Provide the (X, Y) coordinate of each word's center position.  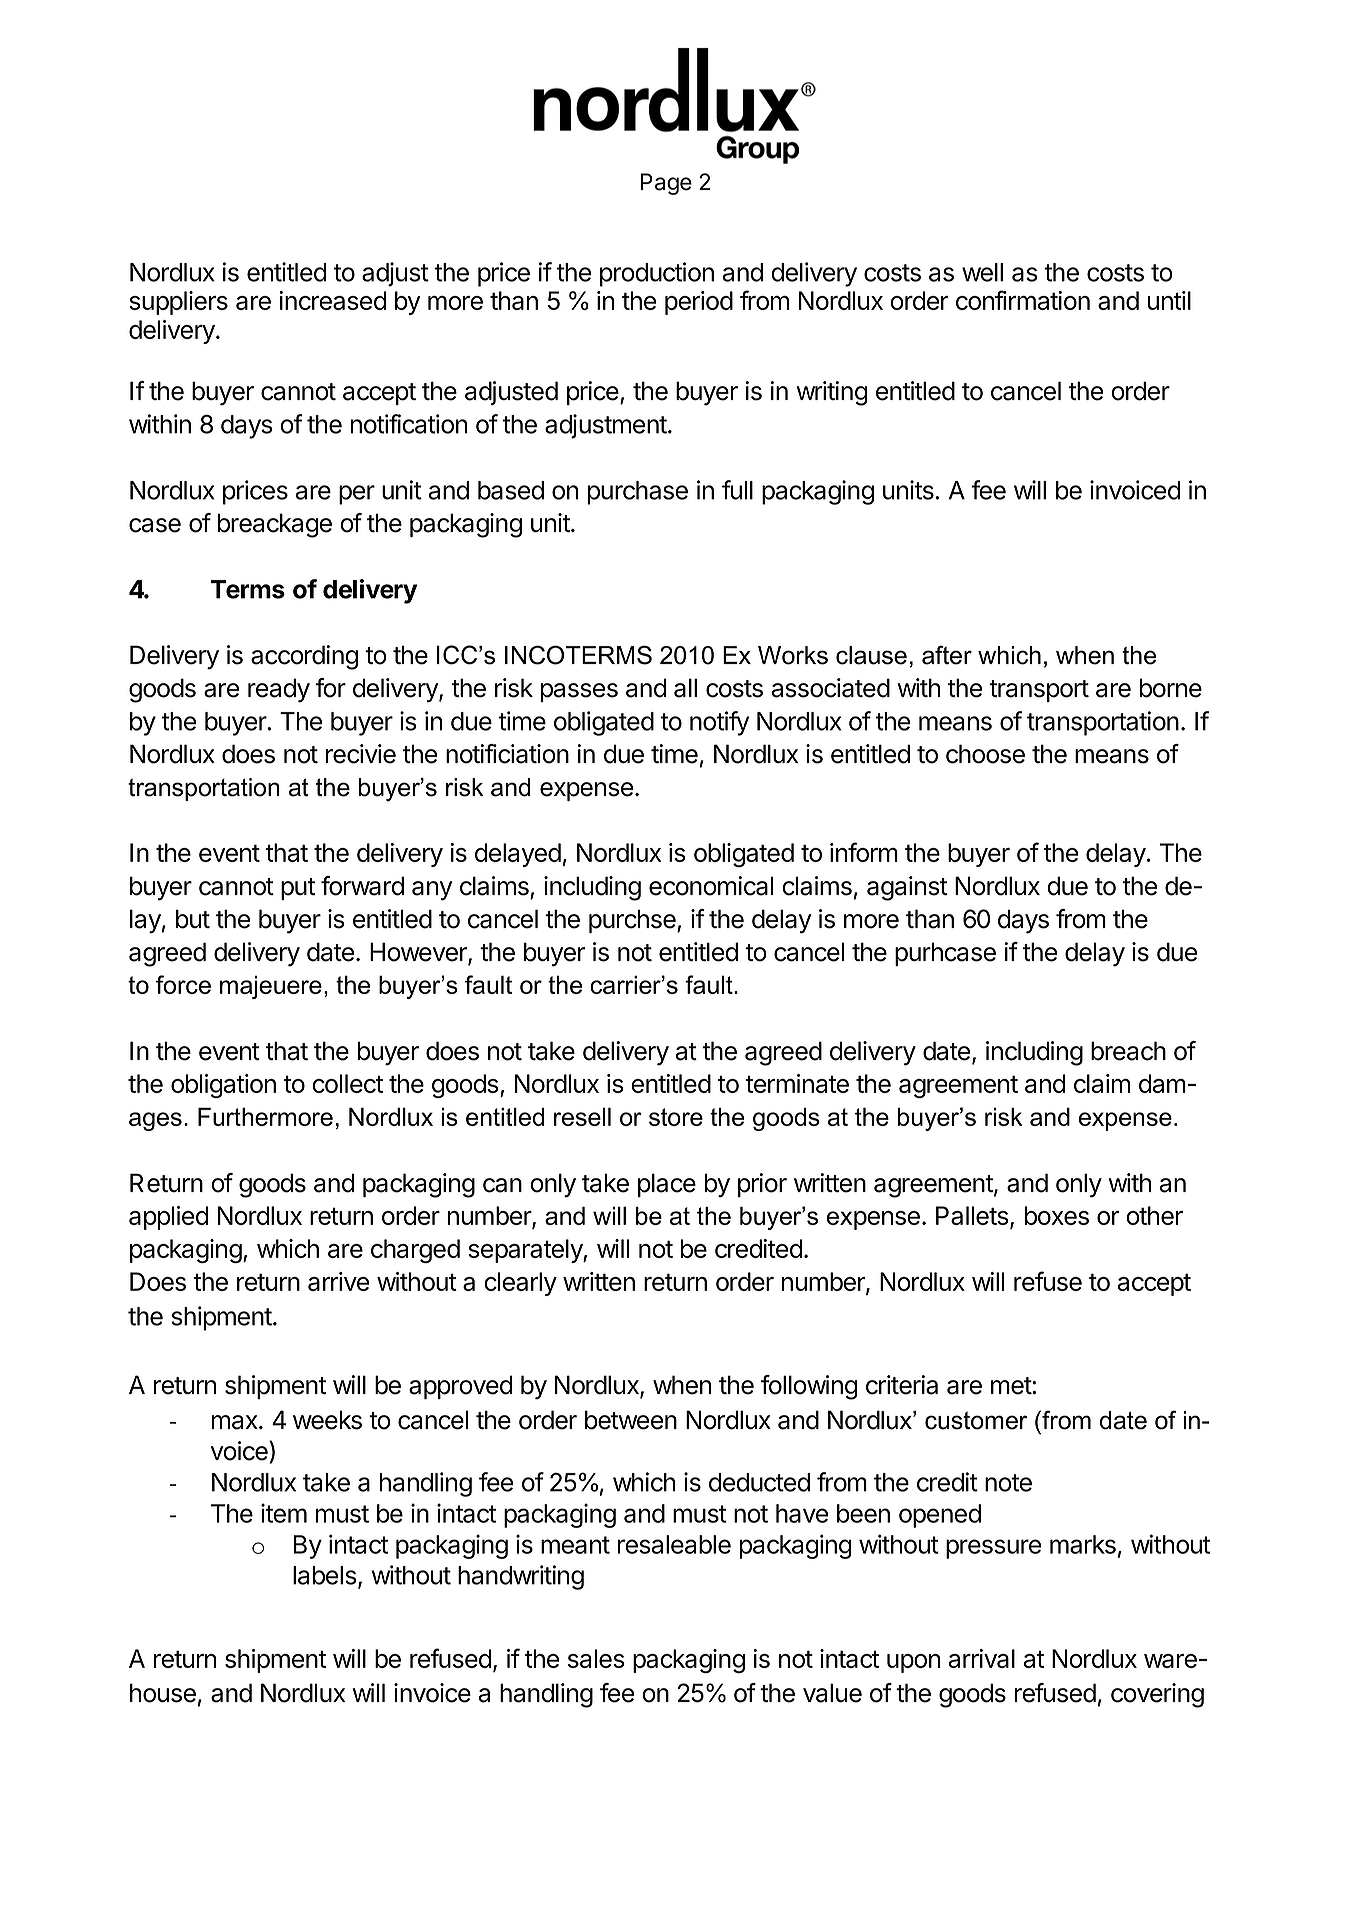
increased (332, 300)
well (982, 272)
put (298, 889)
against (907, 888)
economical (711, 886)
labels (325, 1575)
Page (666, 184)
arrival (982, 1658)
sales (596, 1658)
